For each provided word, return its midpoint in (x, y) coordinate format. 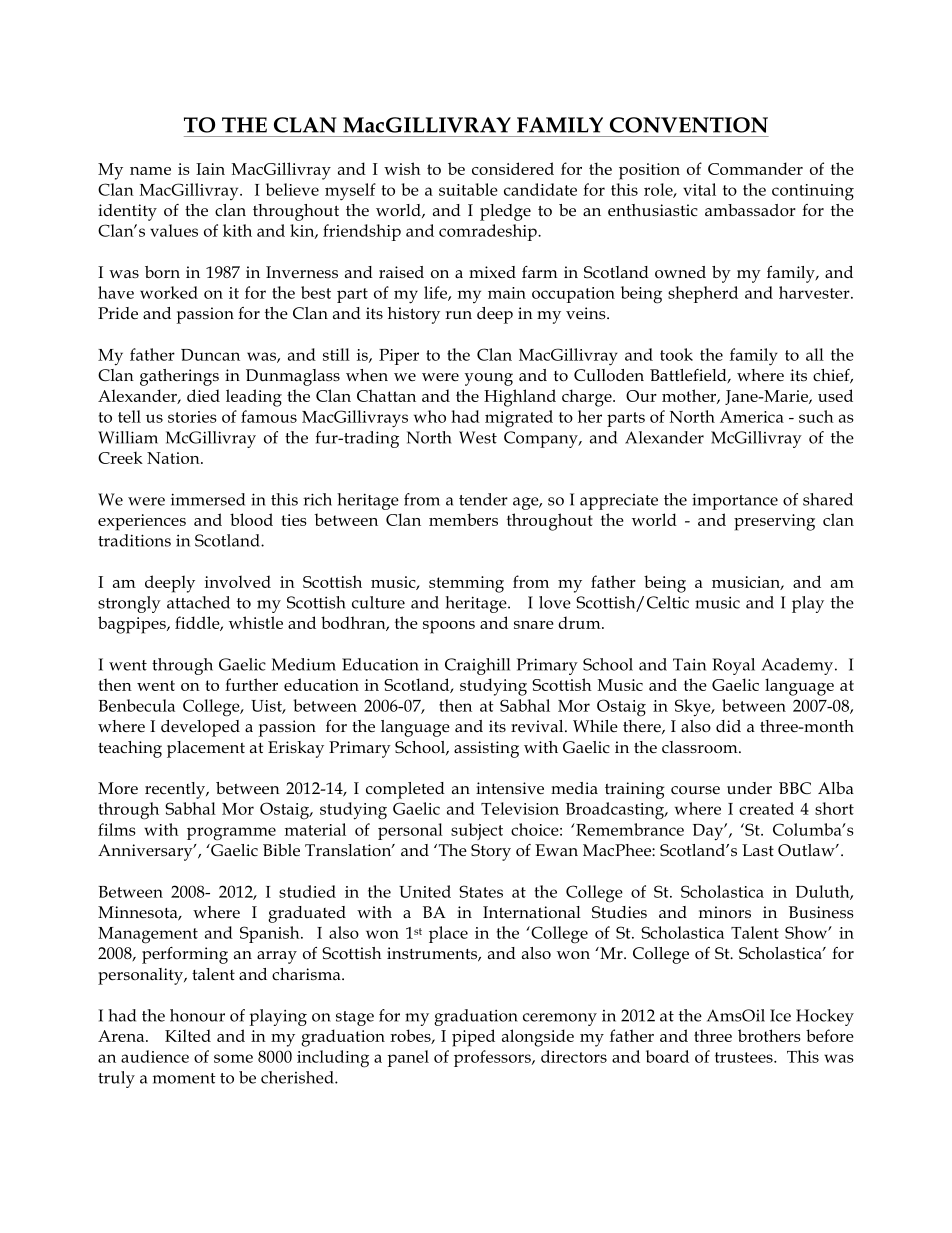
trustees (745, 1057)
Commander (755, 168)
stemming (466, 584)
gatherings (179, 377)
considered (513, 168)
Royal (734, 666)
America (752, 417)
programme (231, 834)
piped (473, 1038)
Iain (210, 169)
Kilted (188, 1035)
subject (477, 831)
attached (198, 602)
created (766, 808)
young (489, 379)
